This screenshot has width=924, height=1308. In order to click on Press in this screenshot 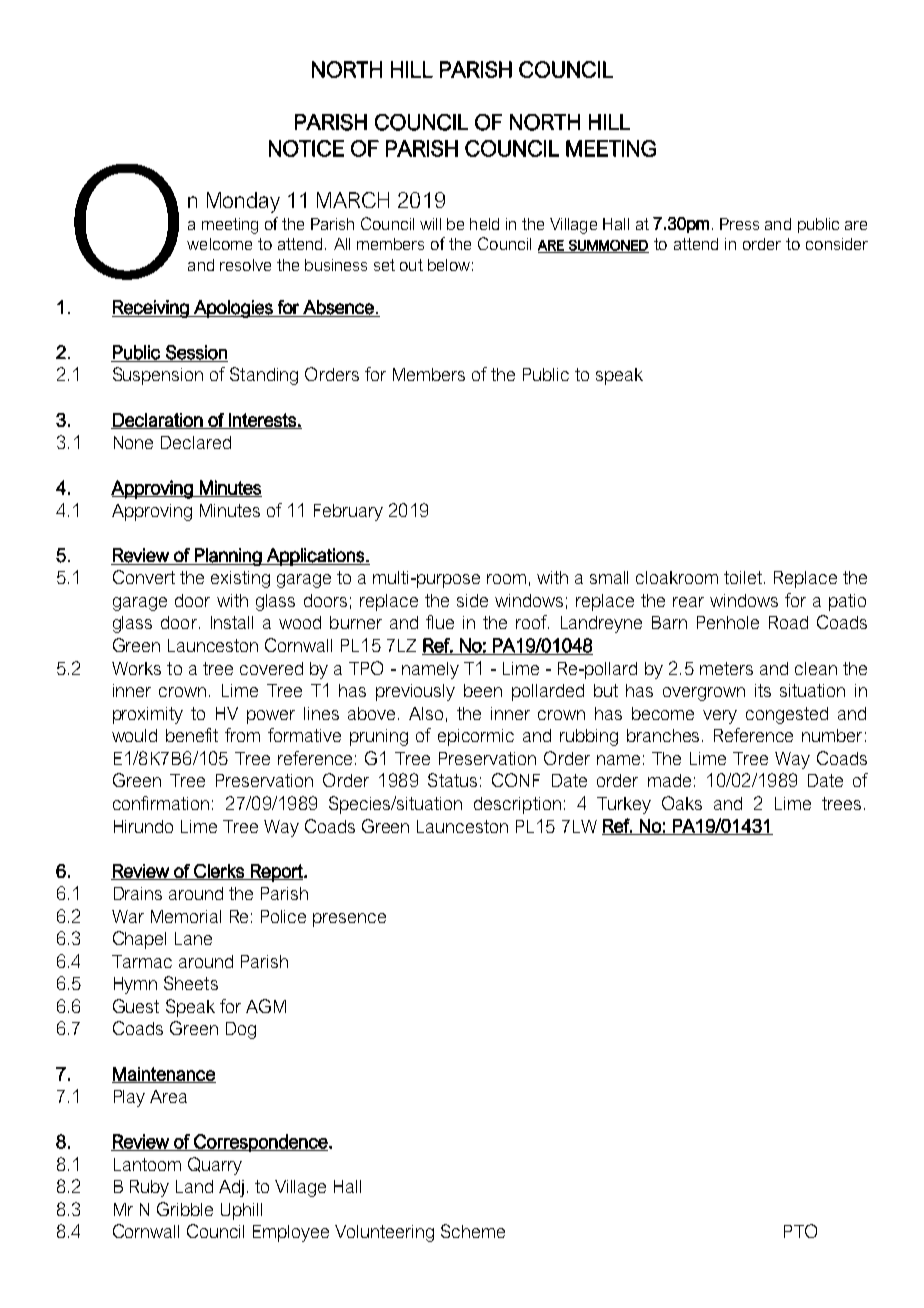, I will do `click(739, 224)`.
